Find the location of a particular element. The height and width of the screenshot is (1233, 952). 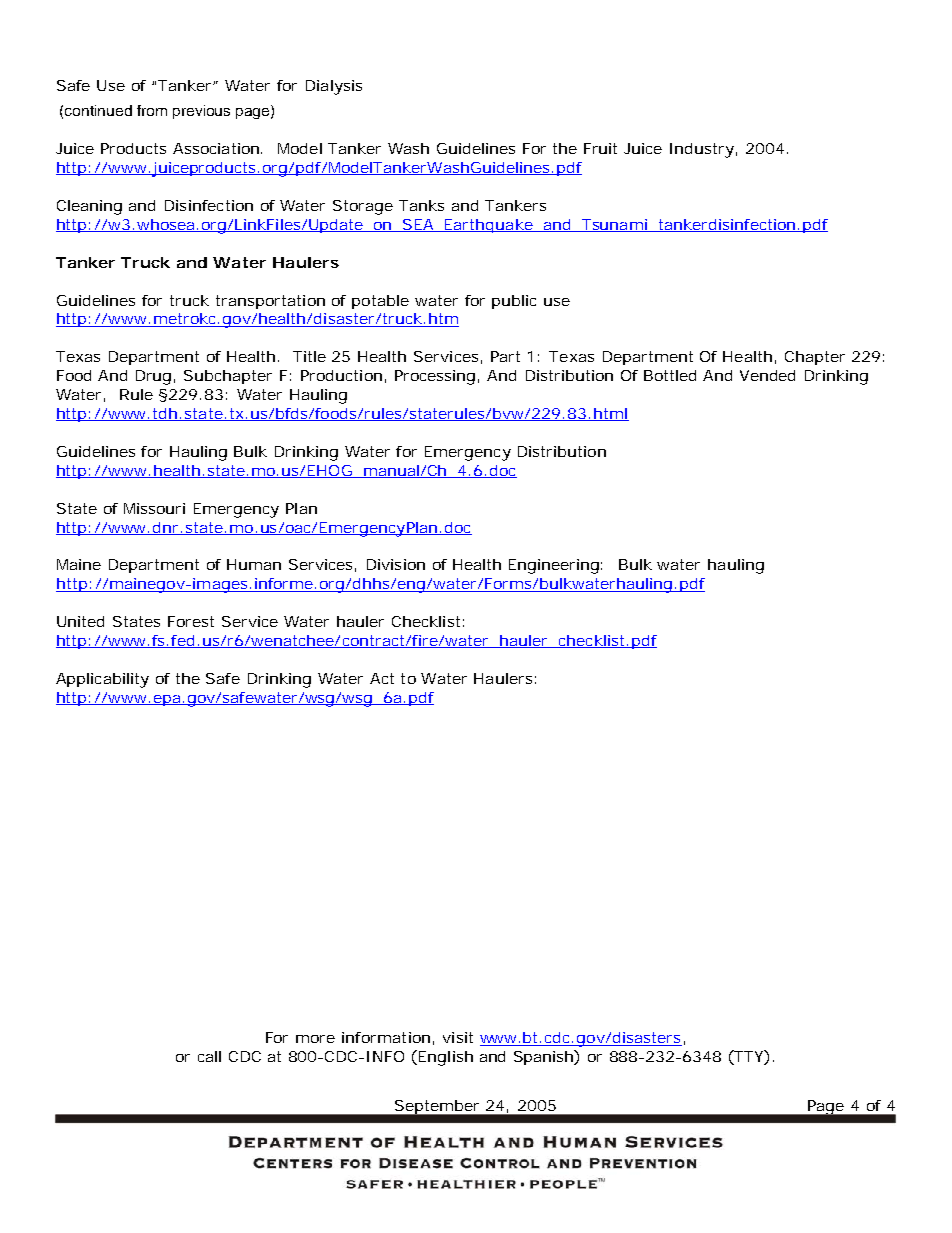

Dialysis is located at coordinates (334, 87).
